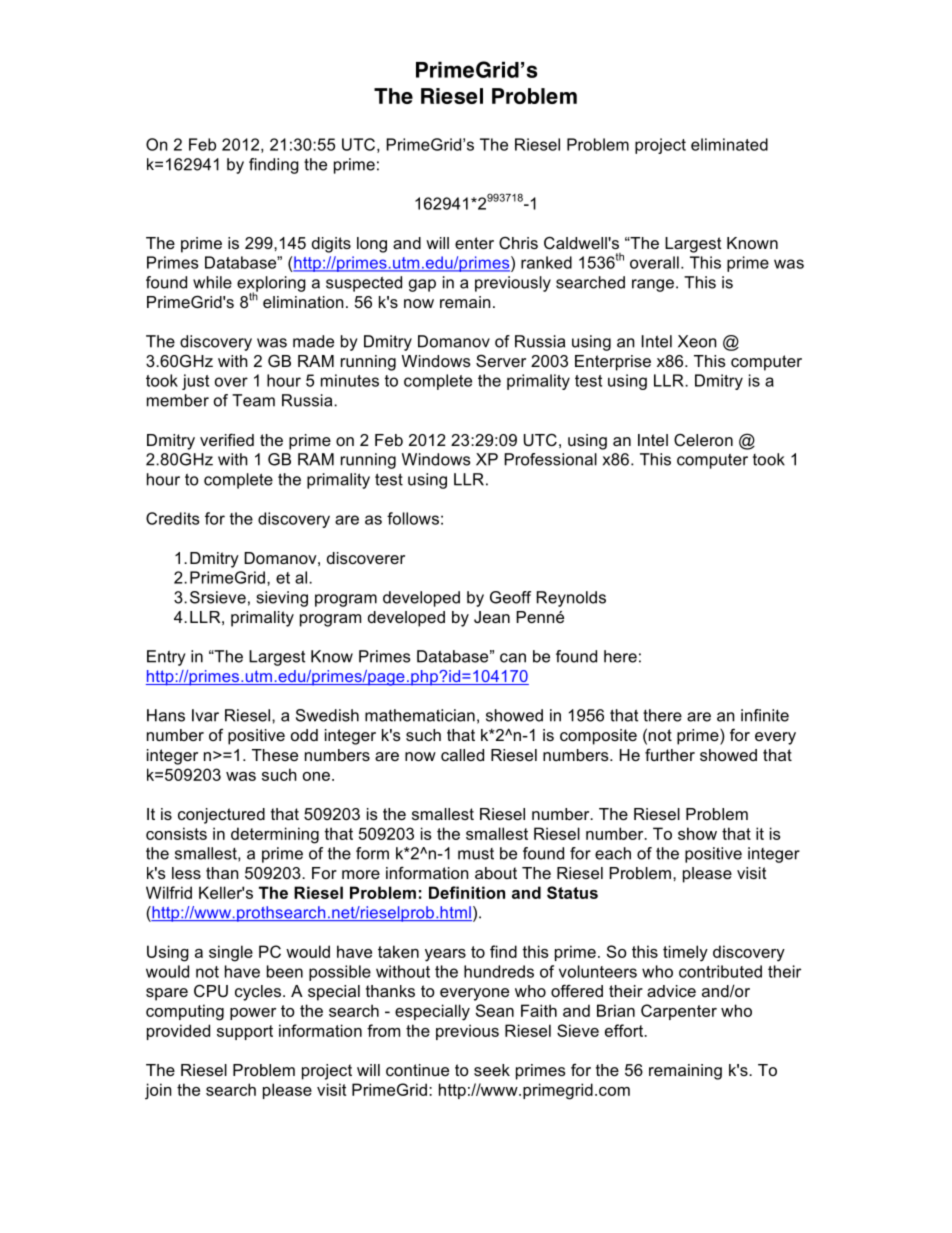  What do you see at coordinates (518, 243) in the image?
I see `Chris` at bounding box center [518, 243].
